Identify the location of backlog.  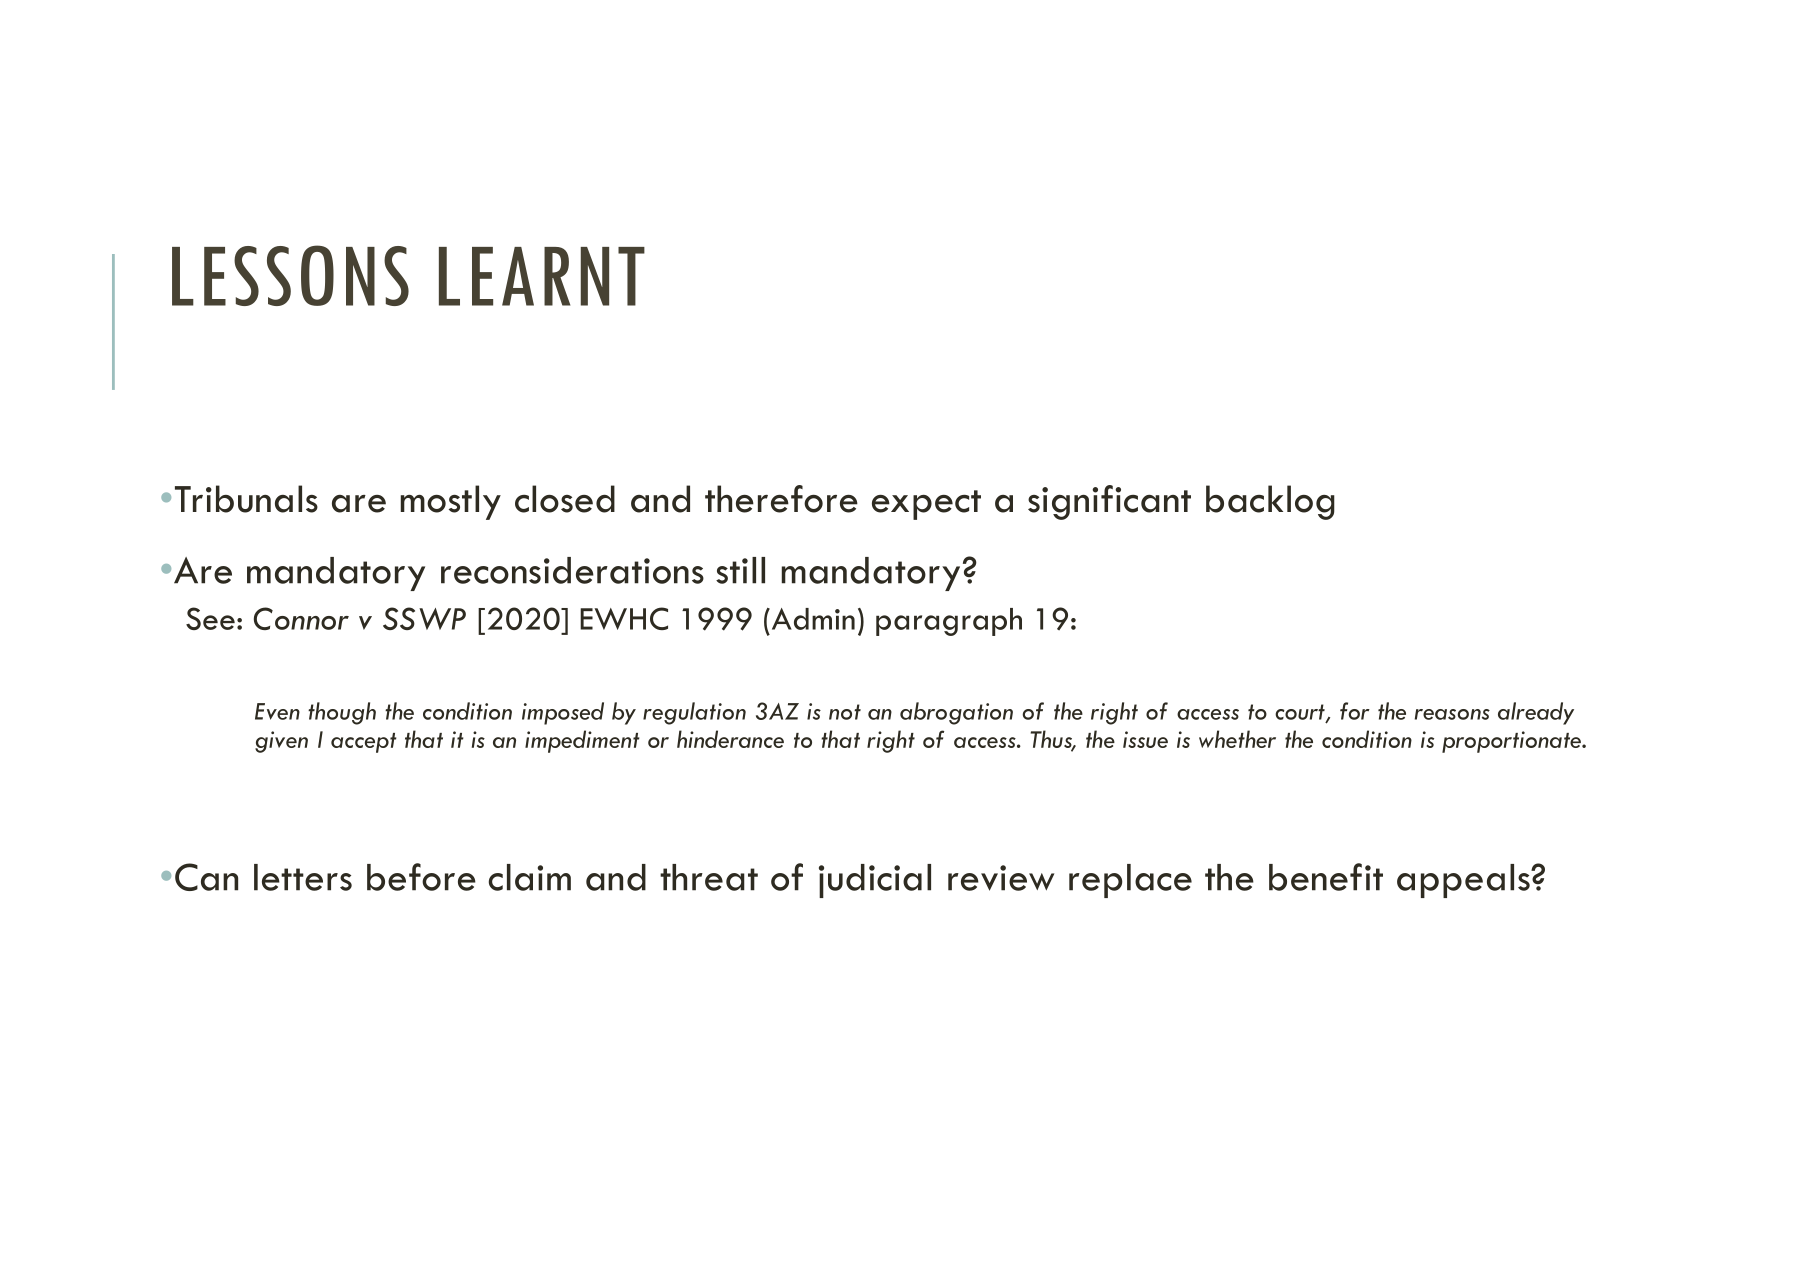
(1270, 502).
